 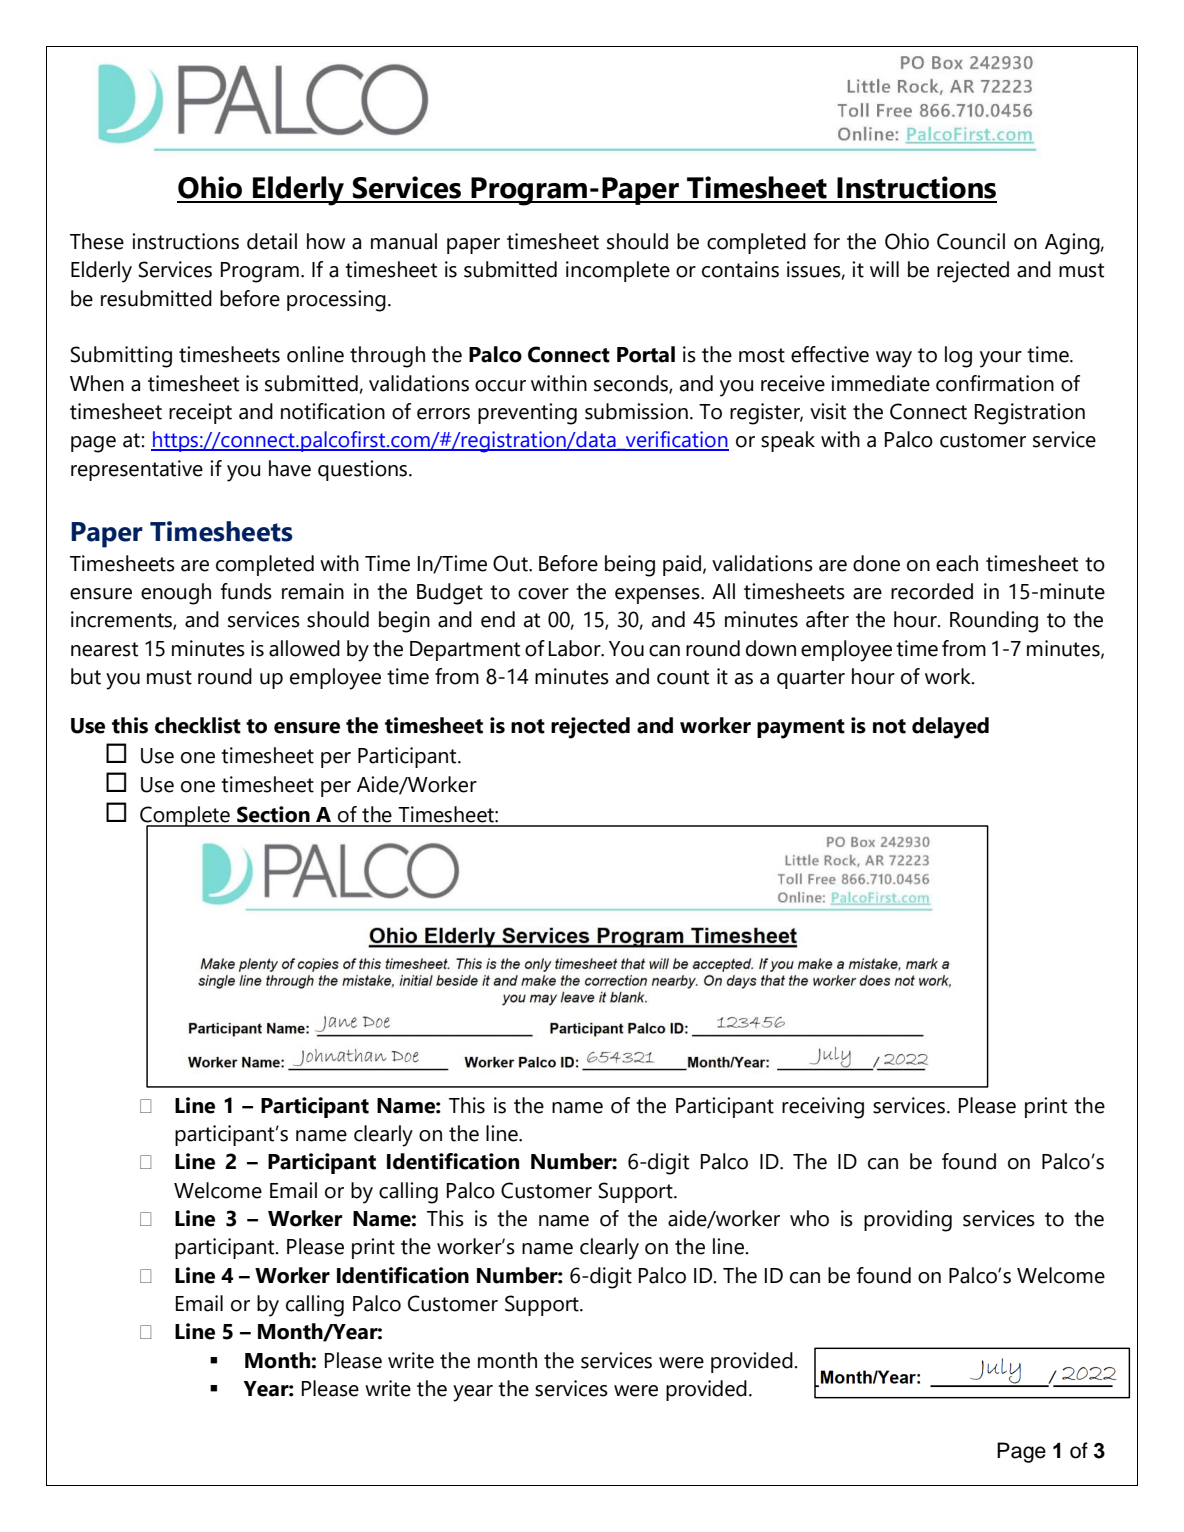 What do you see at coordinates (176, 594) in the screenshot?
I see `enough` at bounding box center [176, 594].
